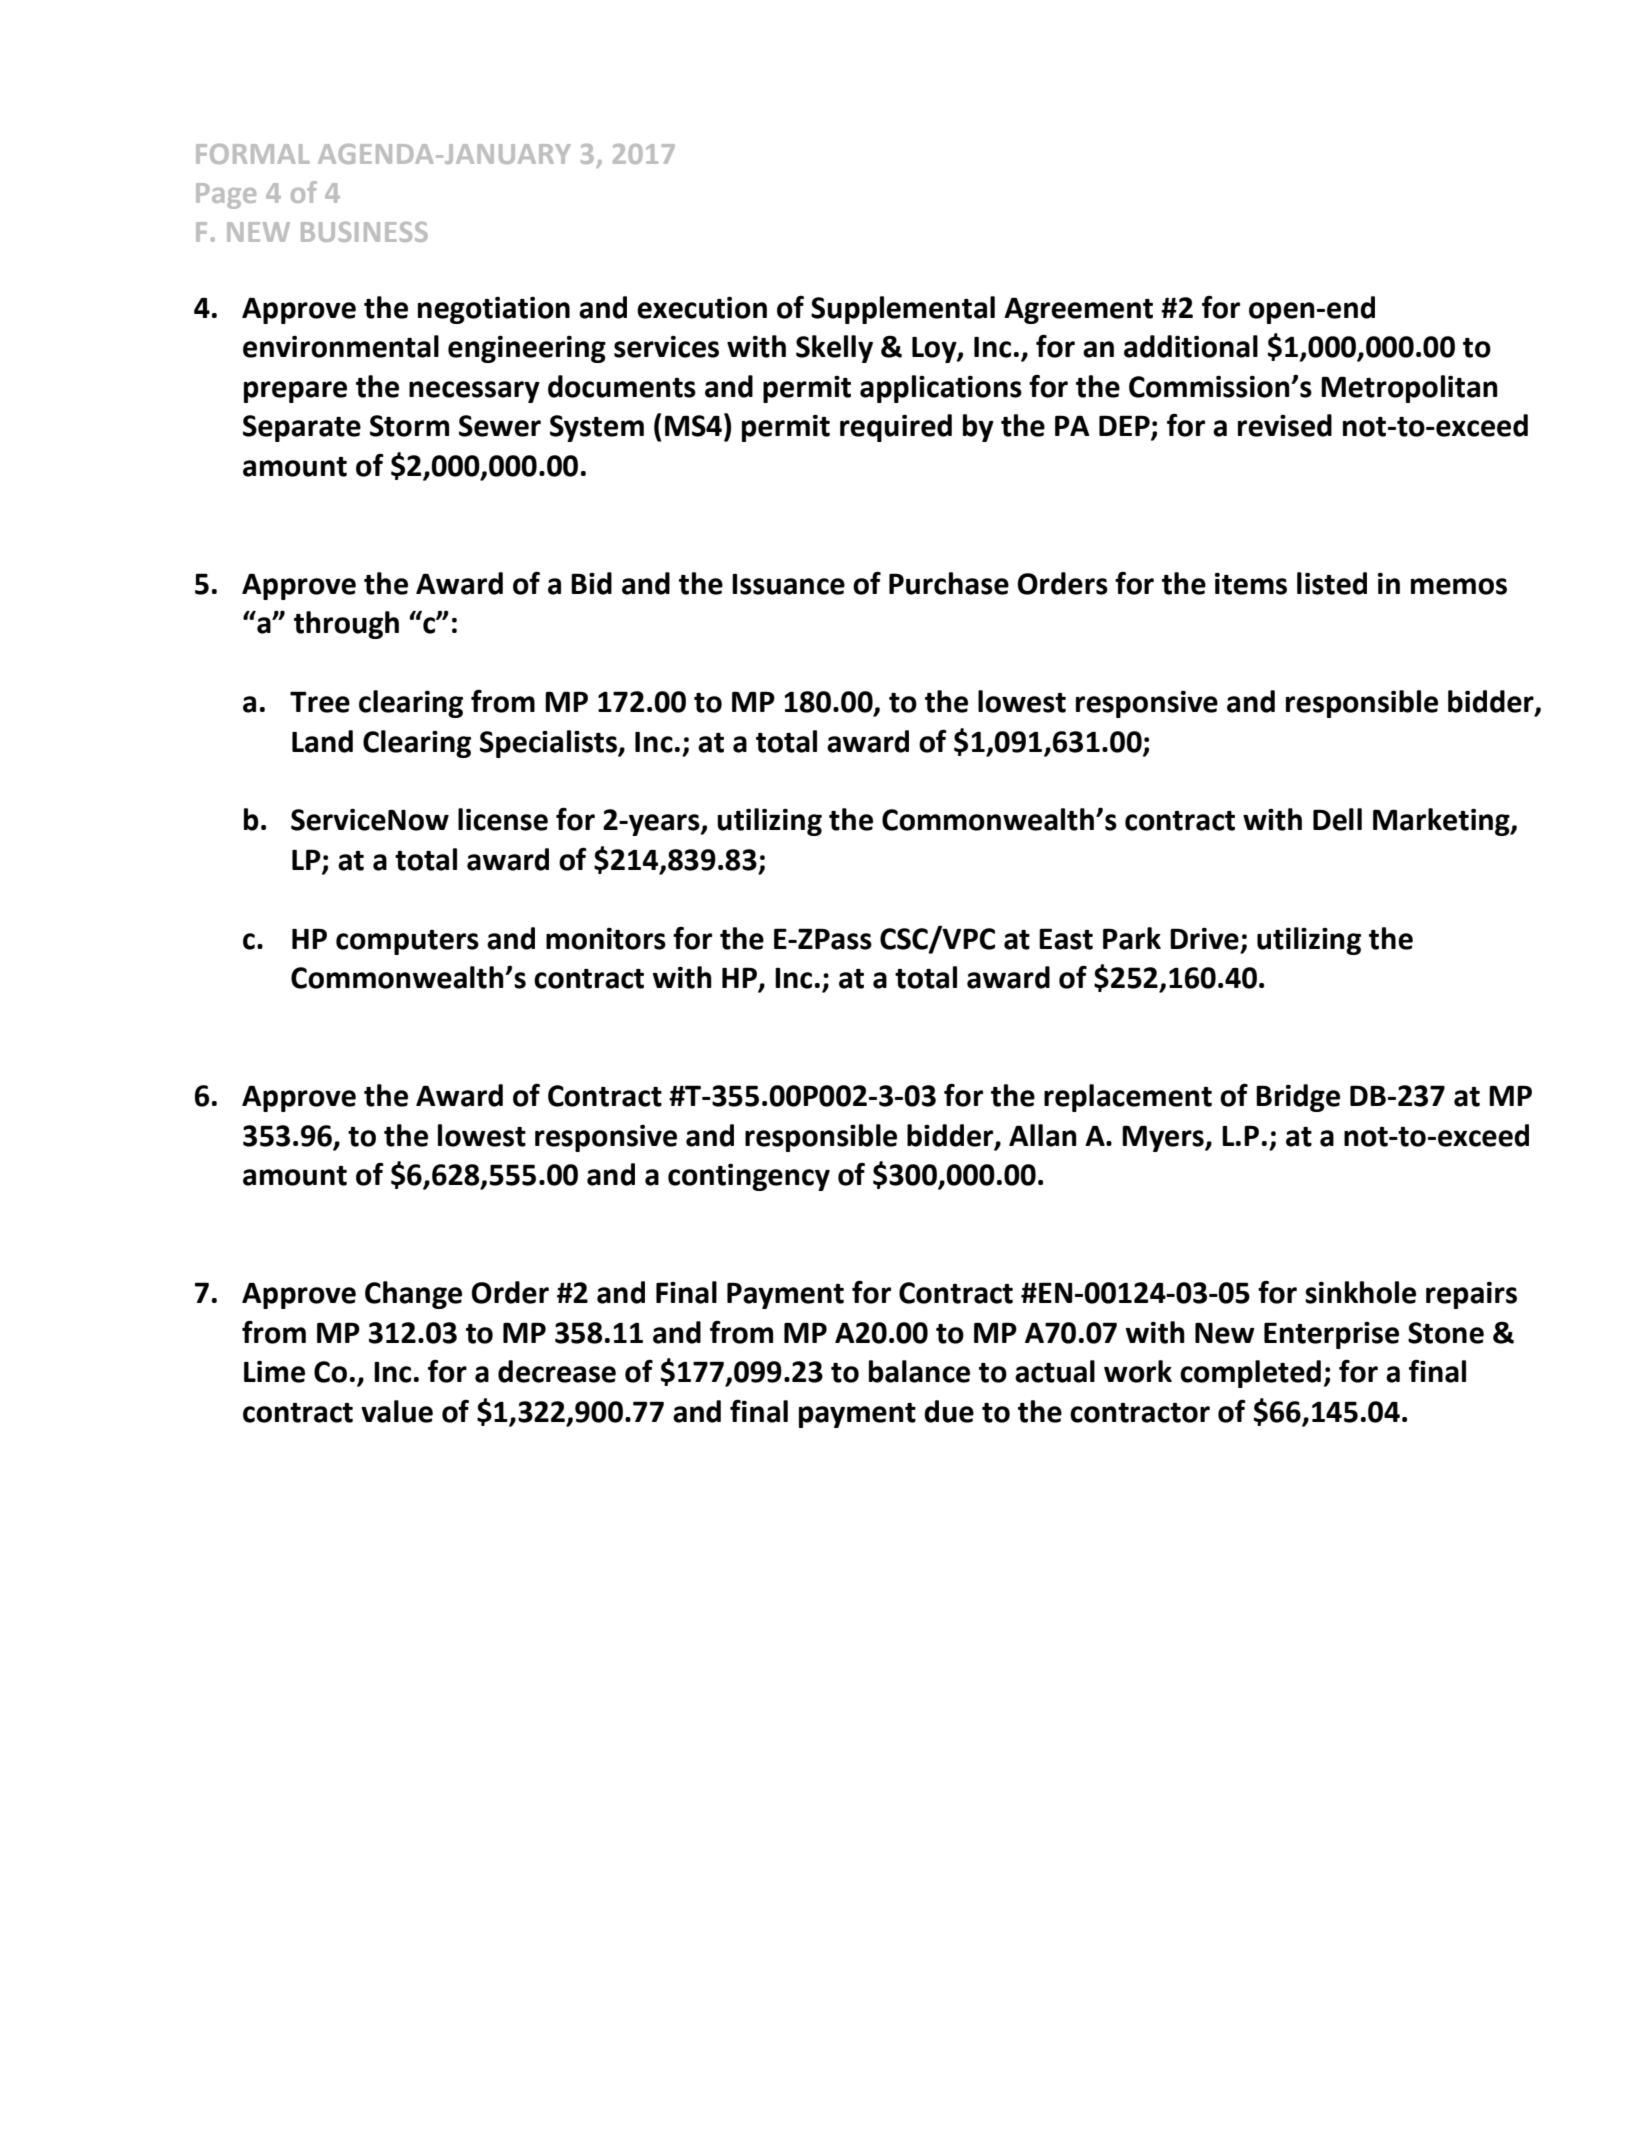 Image resolution: width=1647 pixels, height=2131 pixels. What do you see at coordinates (1285, 425) in the screenshot?
I see `revised` at bounding box center [1285, 425].
